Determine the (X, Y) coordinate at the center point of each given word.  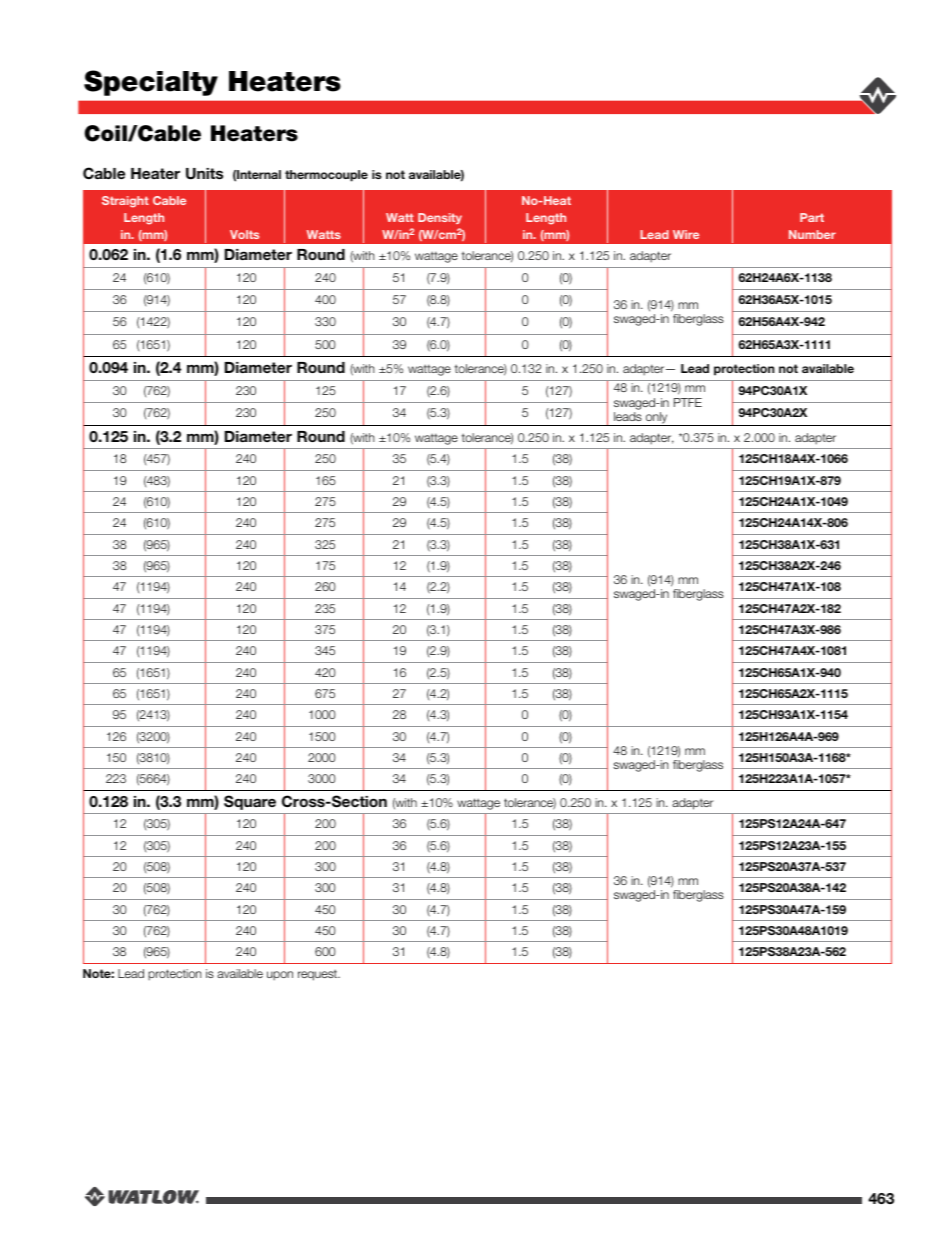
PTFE (688, 402)
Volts (244, 234)
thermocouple (326, 176)
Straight (125, 202)
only (657, 419)
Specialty (151, 83)
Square (250, 802)
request (319, 975)
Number (812, 234)
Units (204, 174)
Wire (686, 234)
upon (280, 976)
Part (812, 217)
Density (440, 218)
